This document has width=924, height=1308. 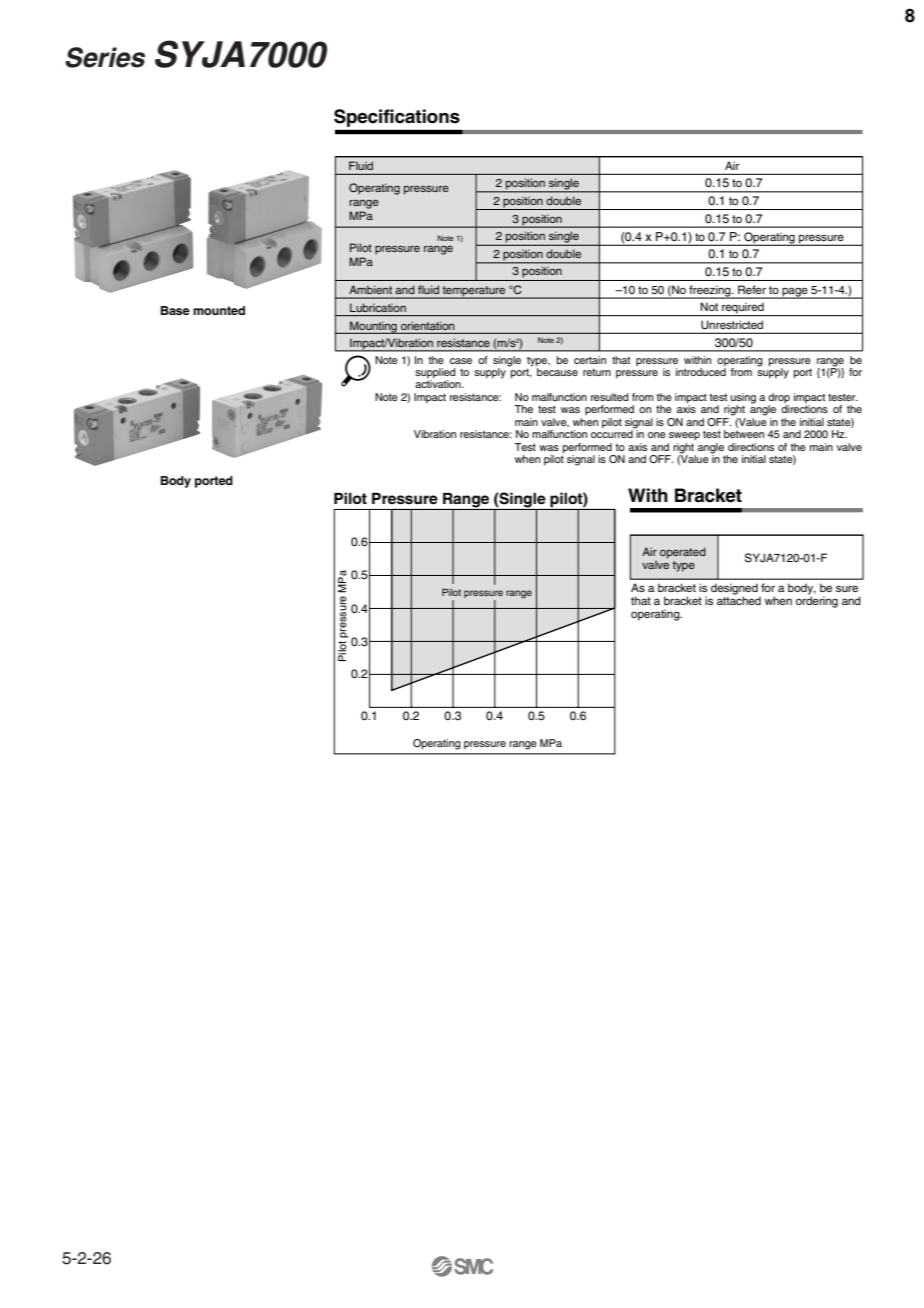 I want to click on ordering, so click(x=817, y=601).
